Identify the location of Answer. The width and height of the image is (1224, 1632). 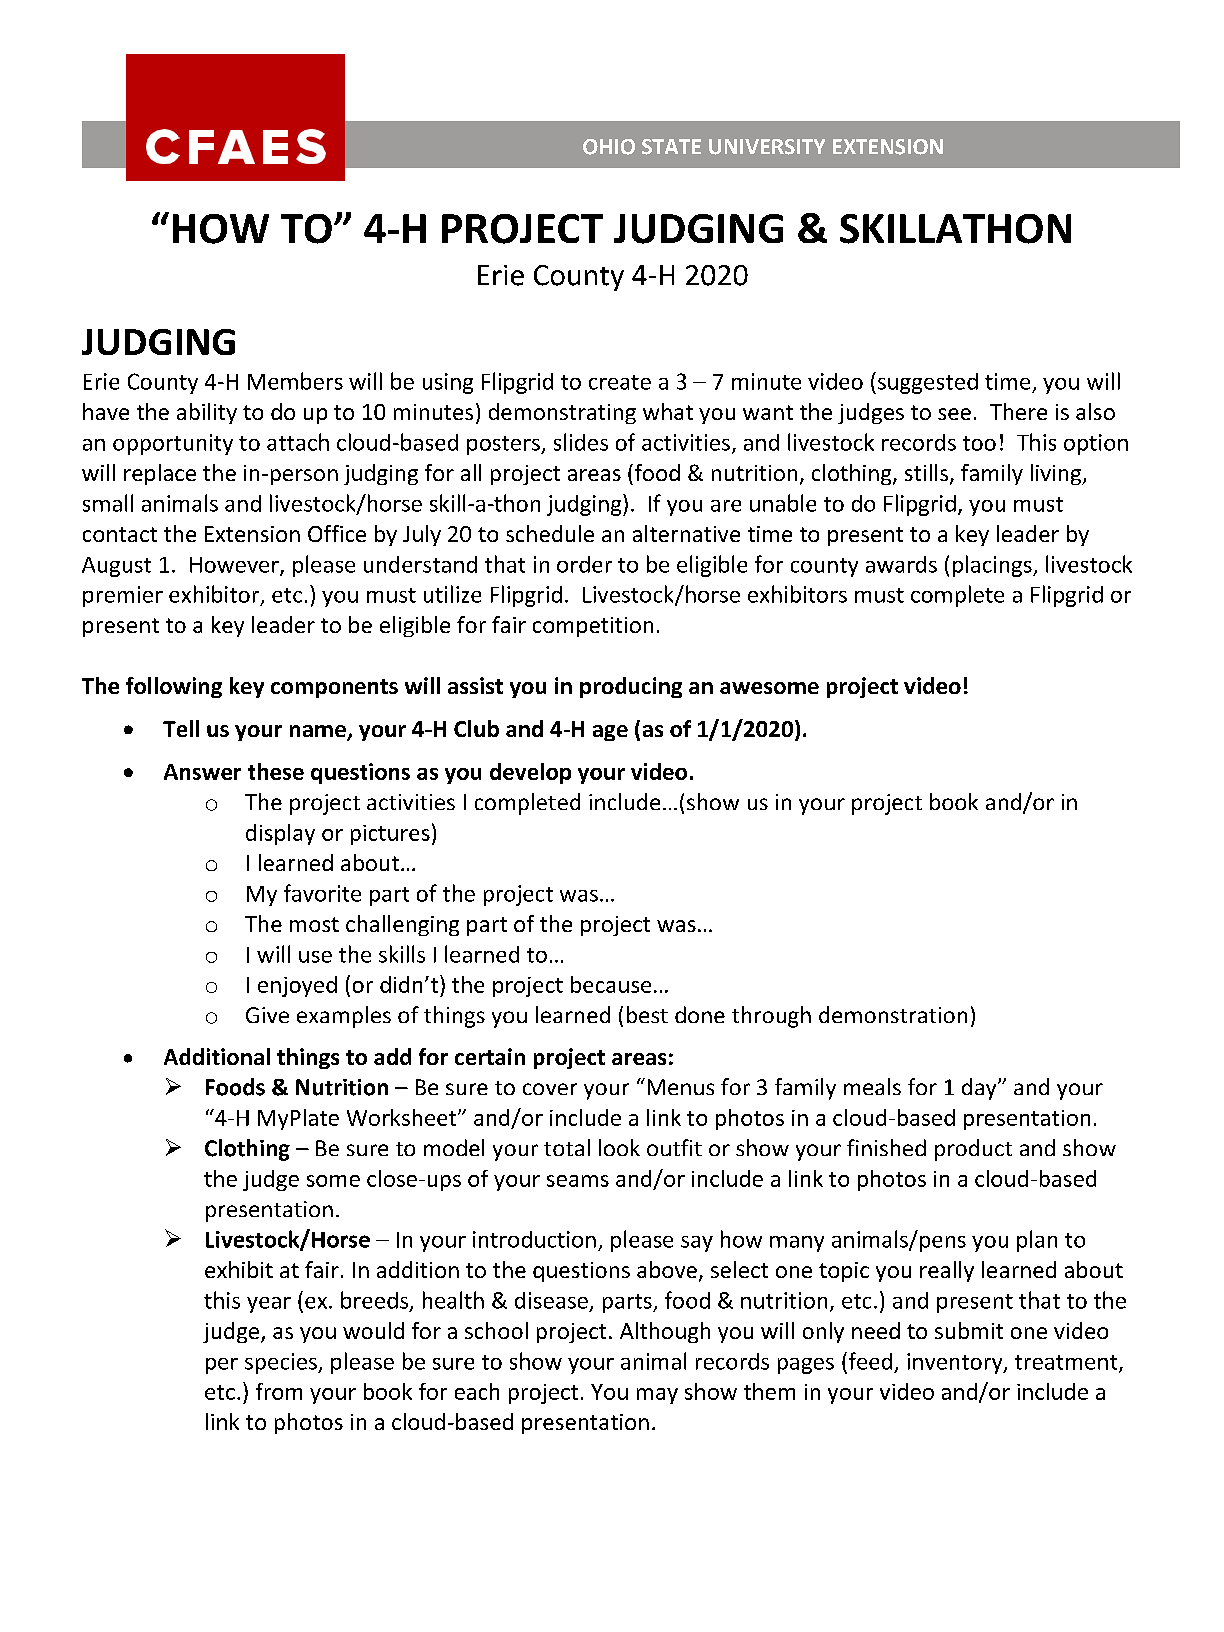
(202, 772).
